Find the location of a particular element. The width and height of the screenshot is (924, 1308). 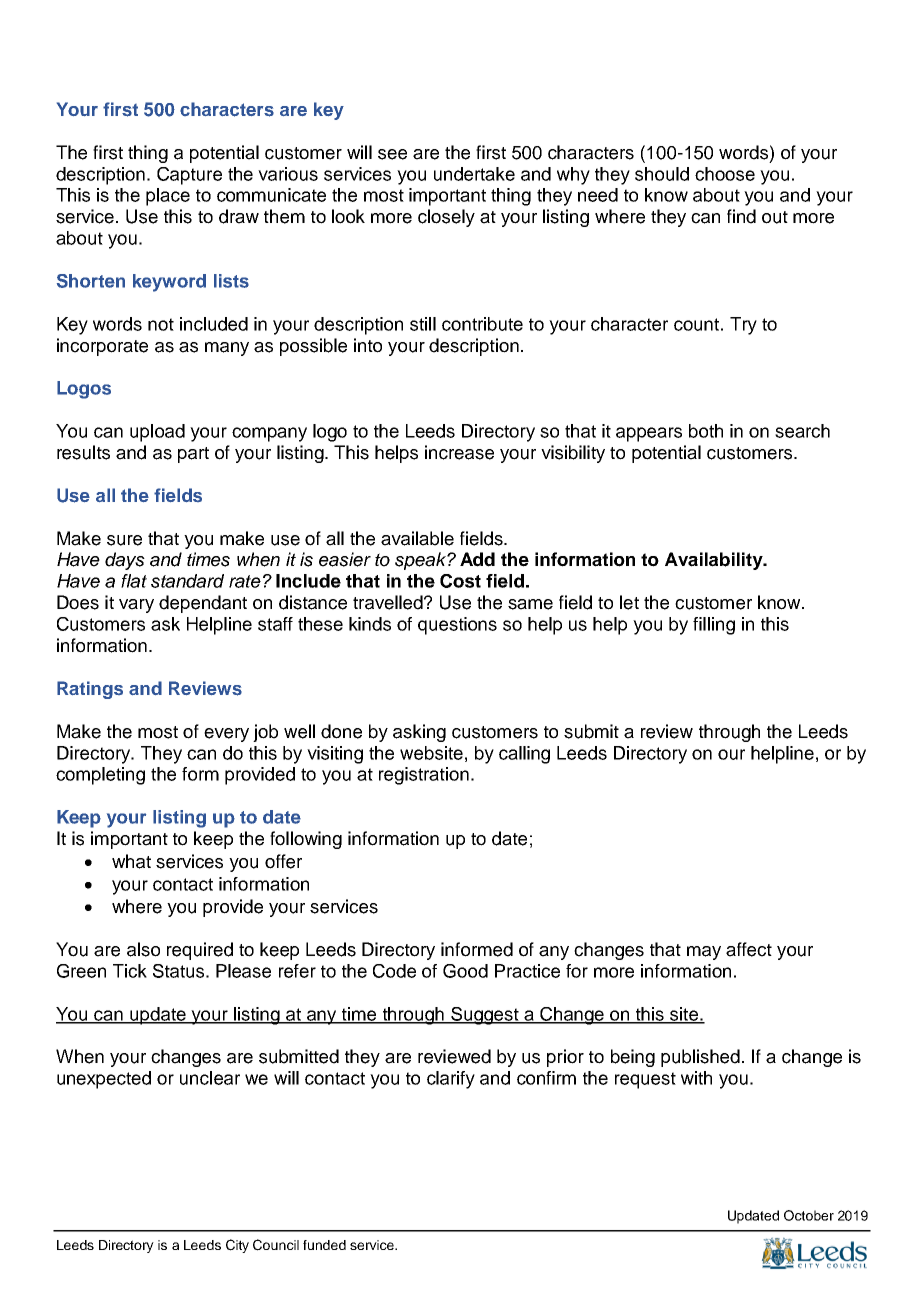

place is located at coordinates (168, 197).
